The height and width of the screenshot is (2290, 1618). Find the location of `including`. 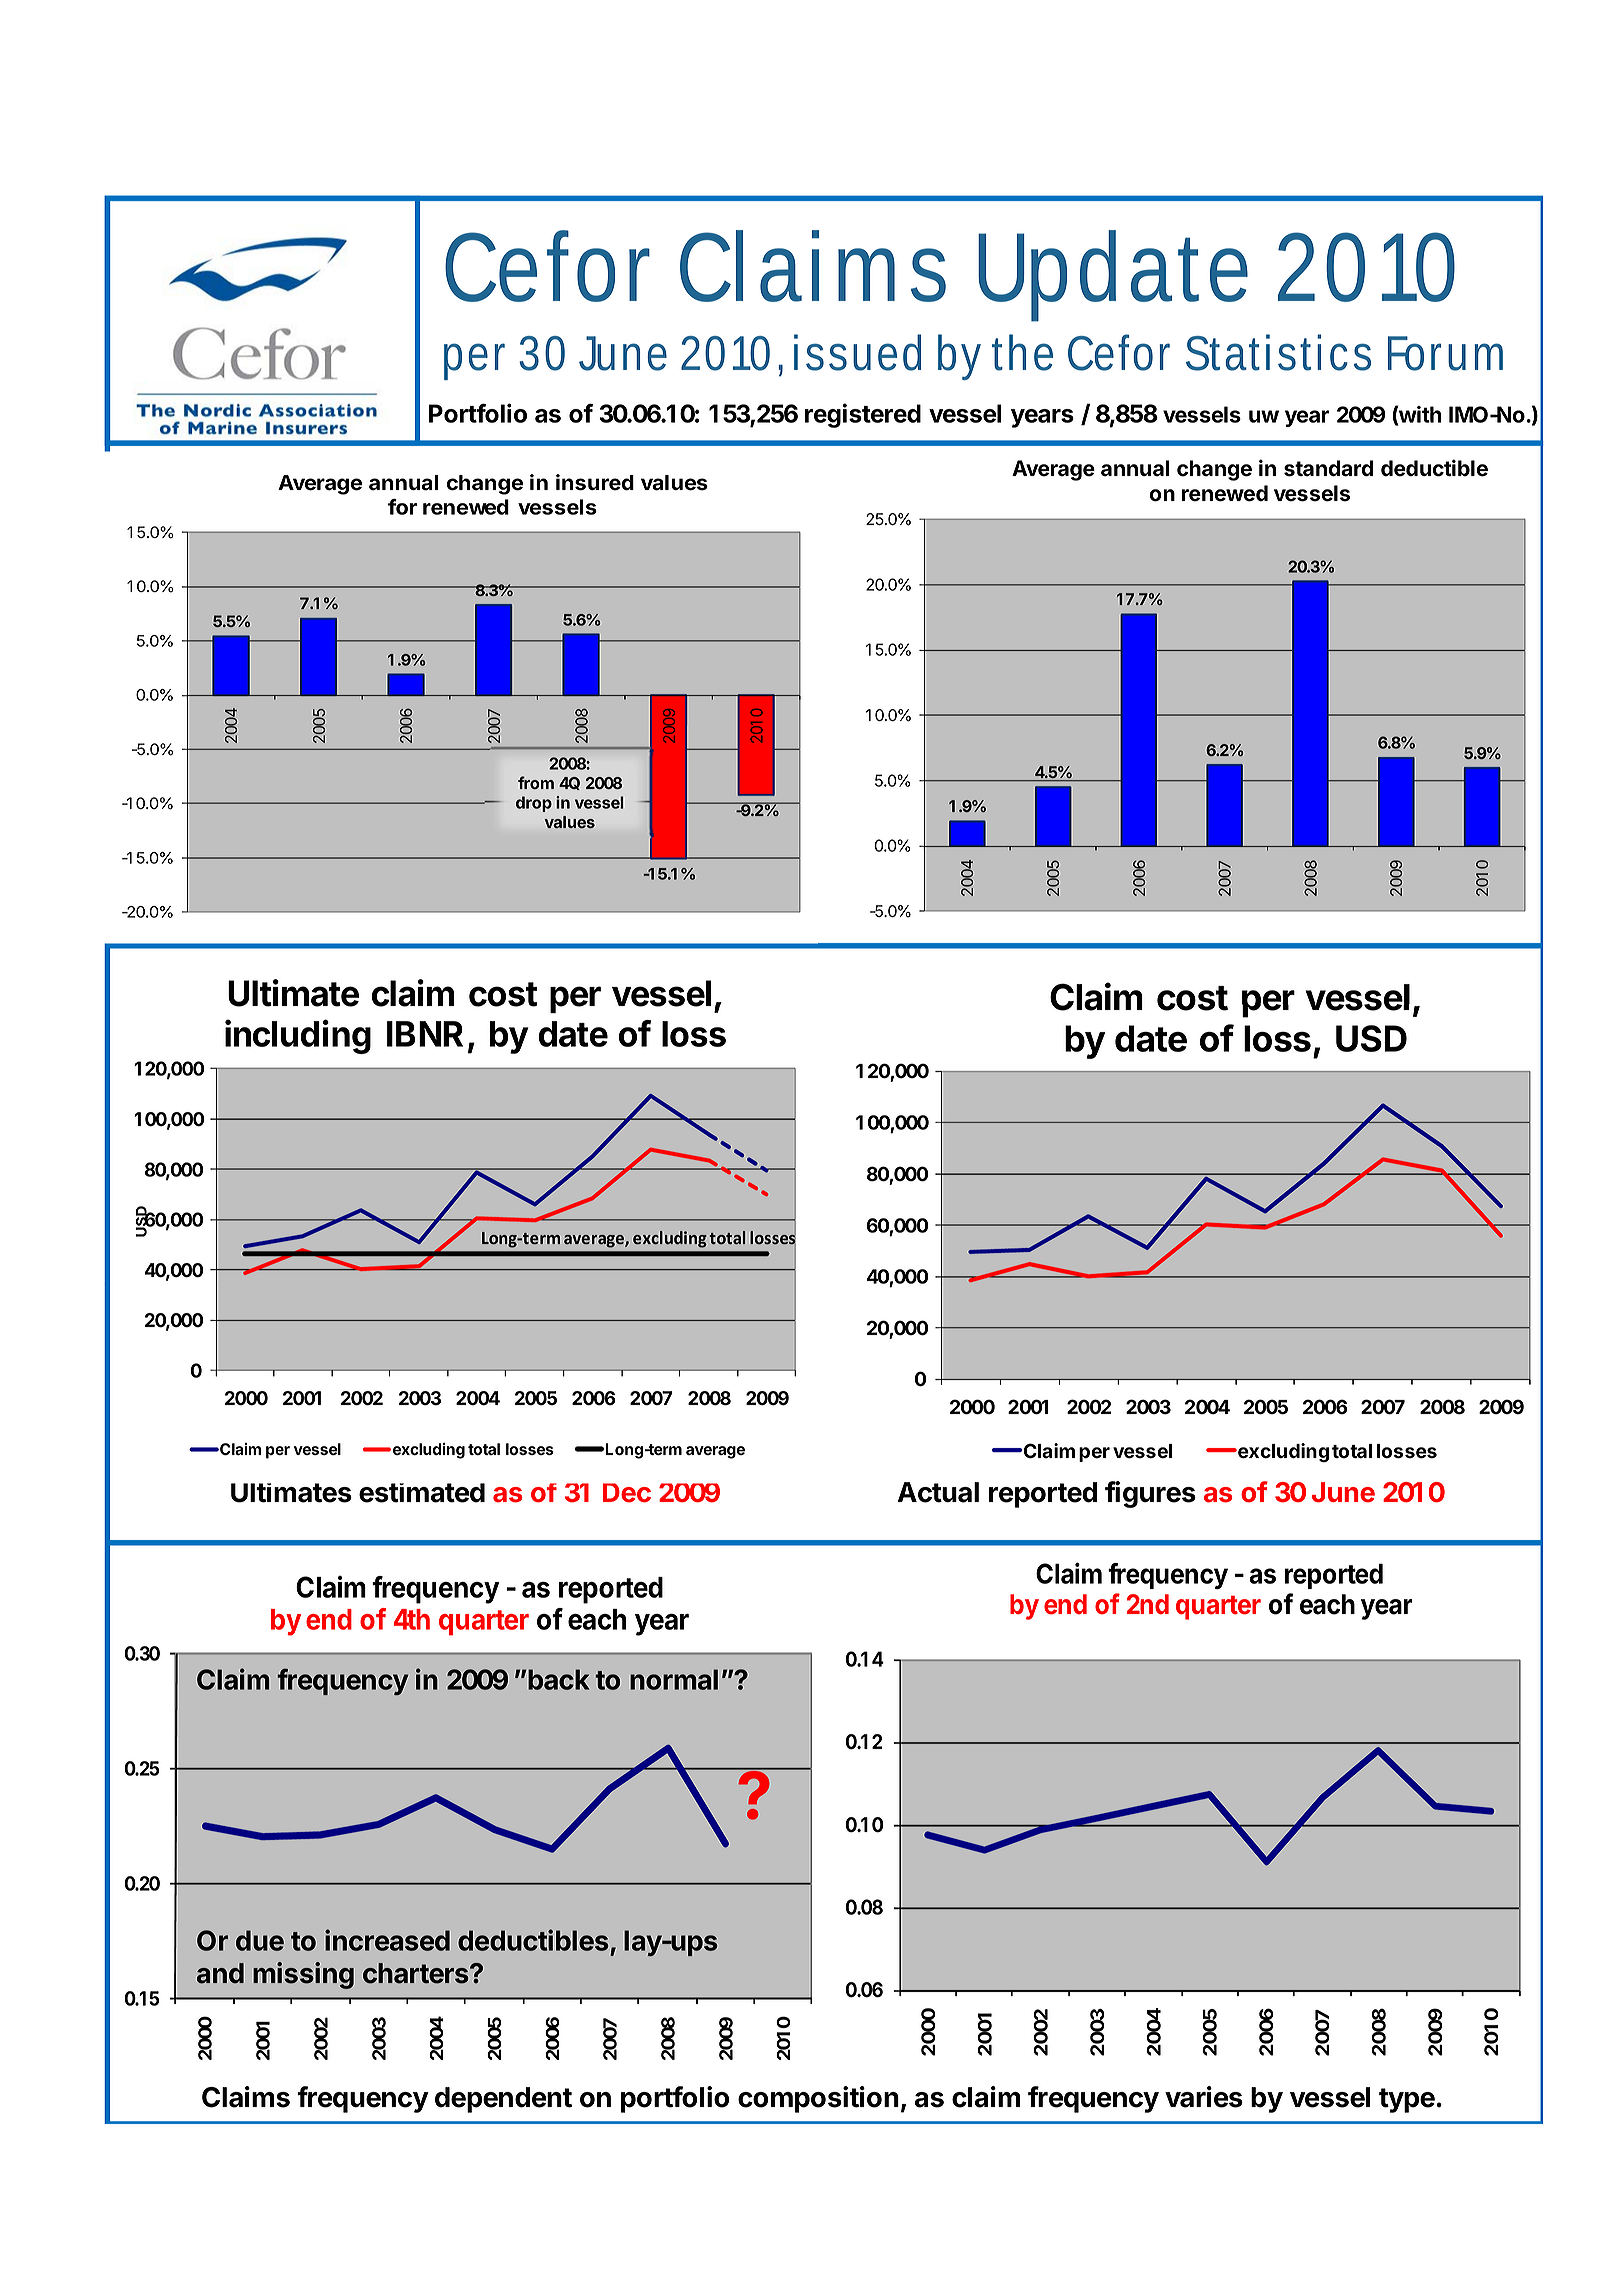

including is located at coordinates (298, 1036).
